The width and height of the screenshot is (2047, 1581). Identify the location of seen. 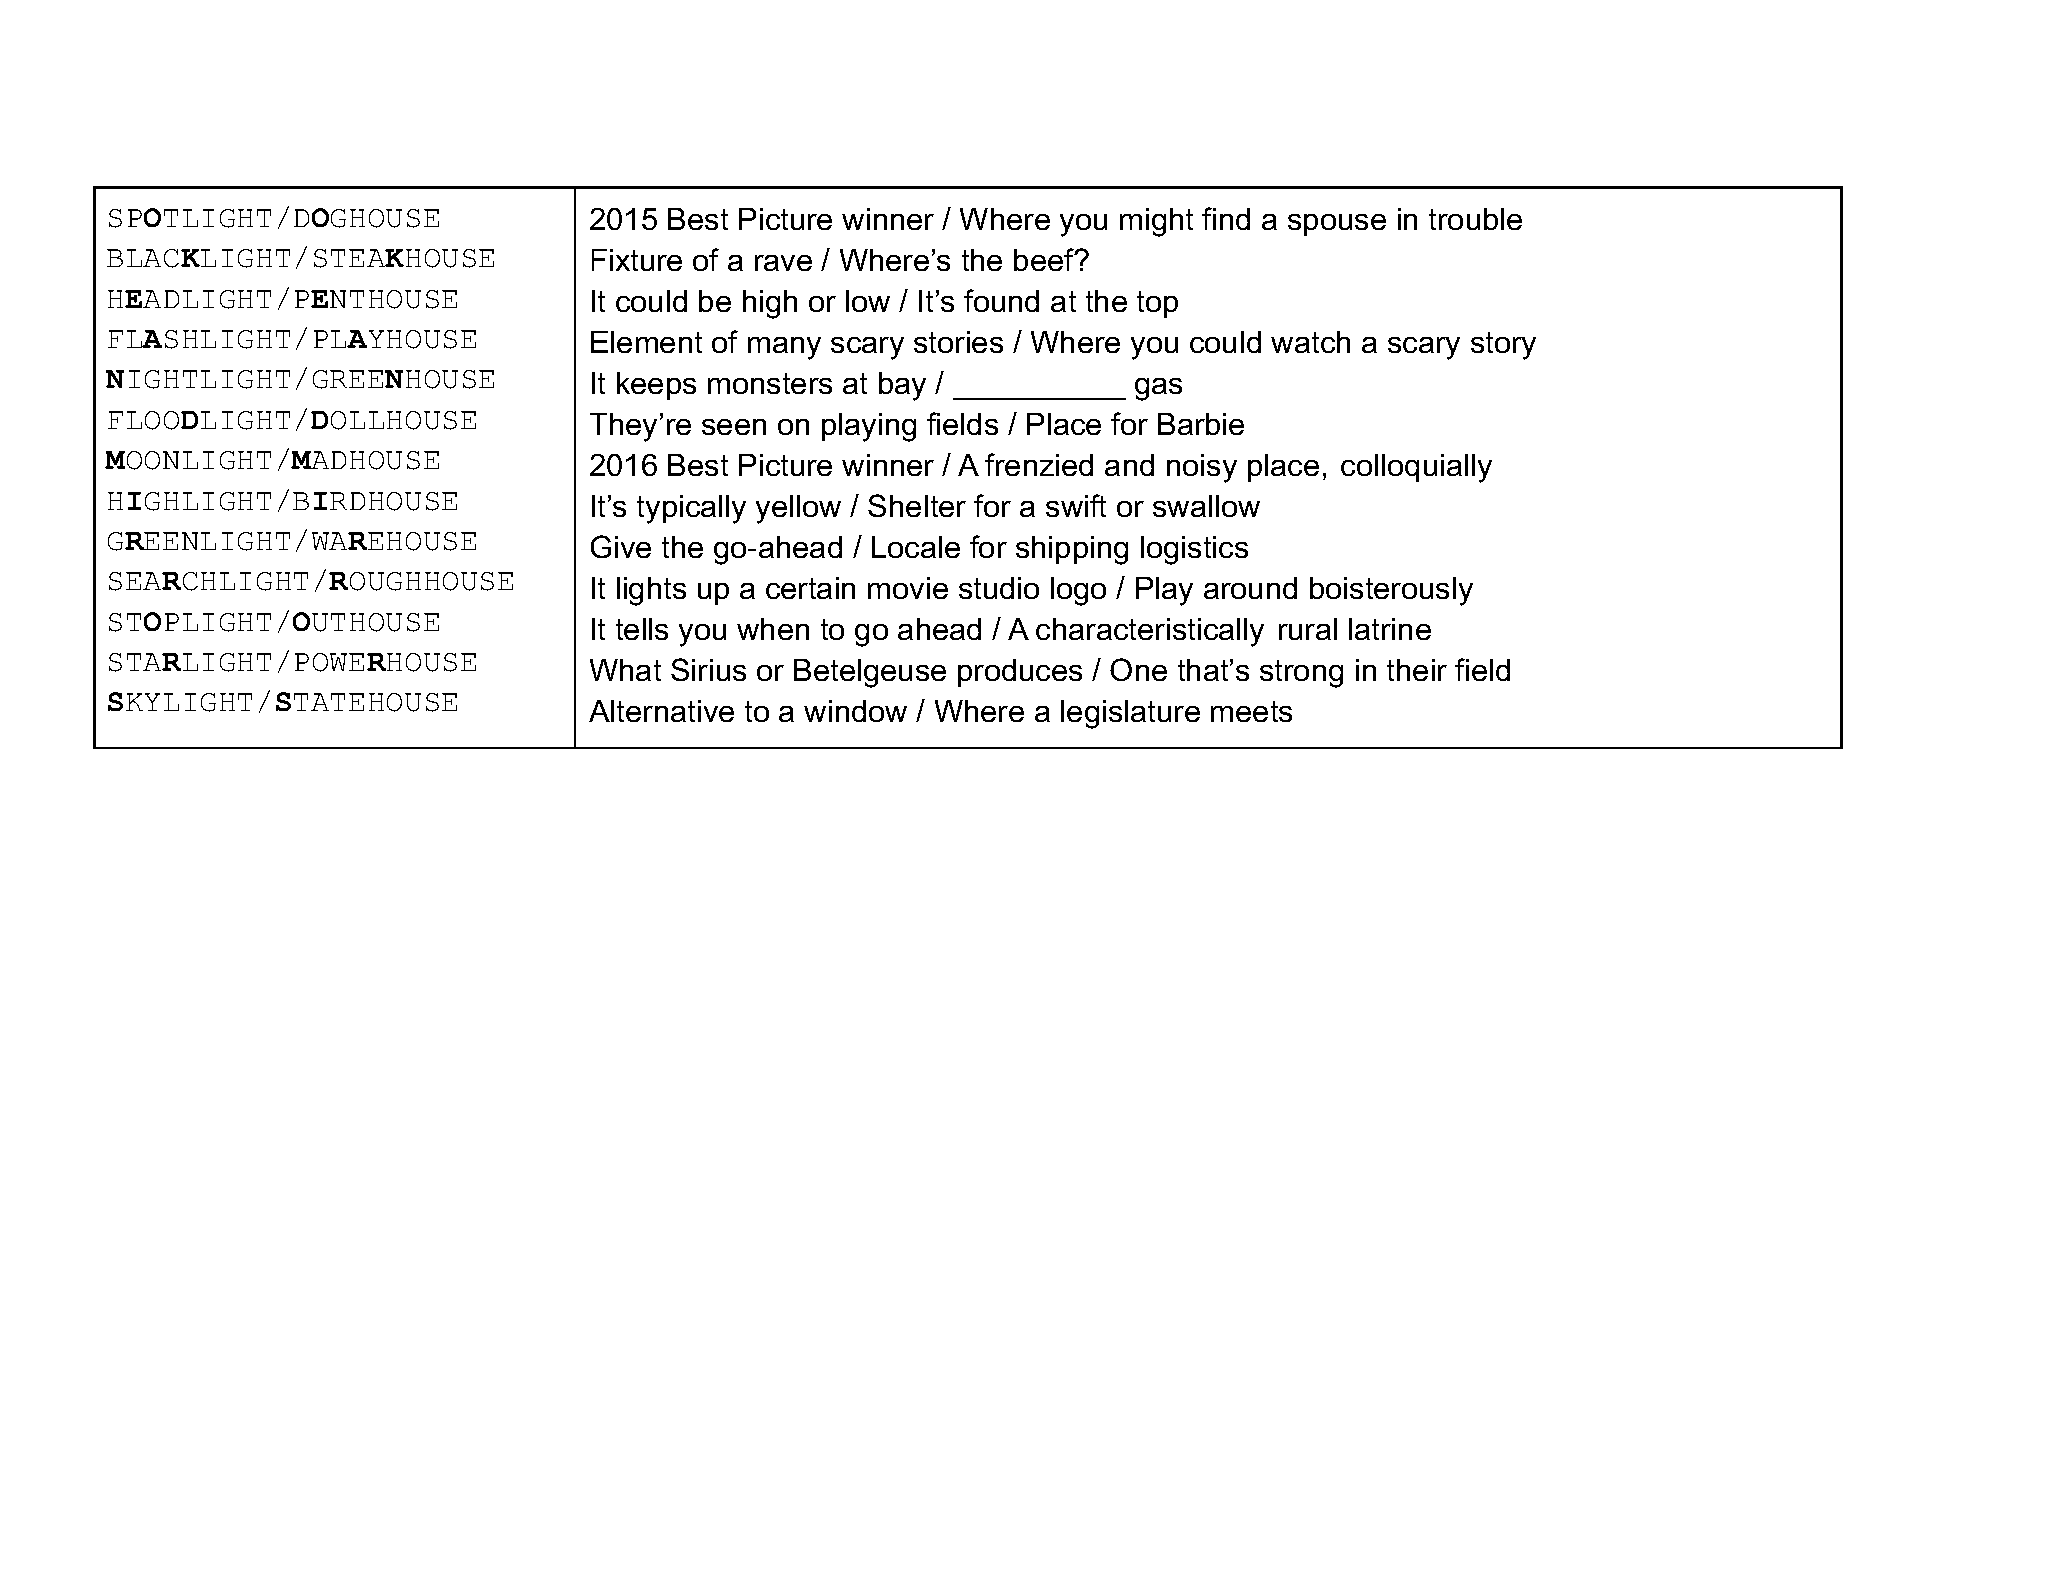
(734, 427).
